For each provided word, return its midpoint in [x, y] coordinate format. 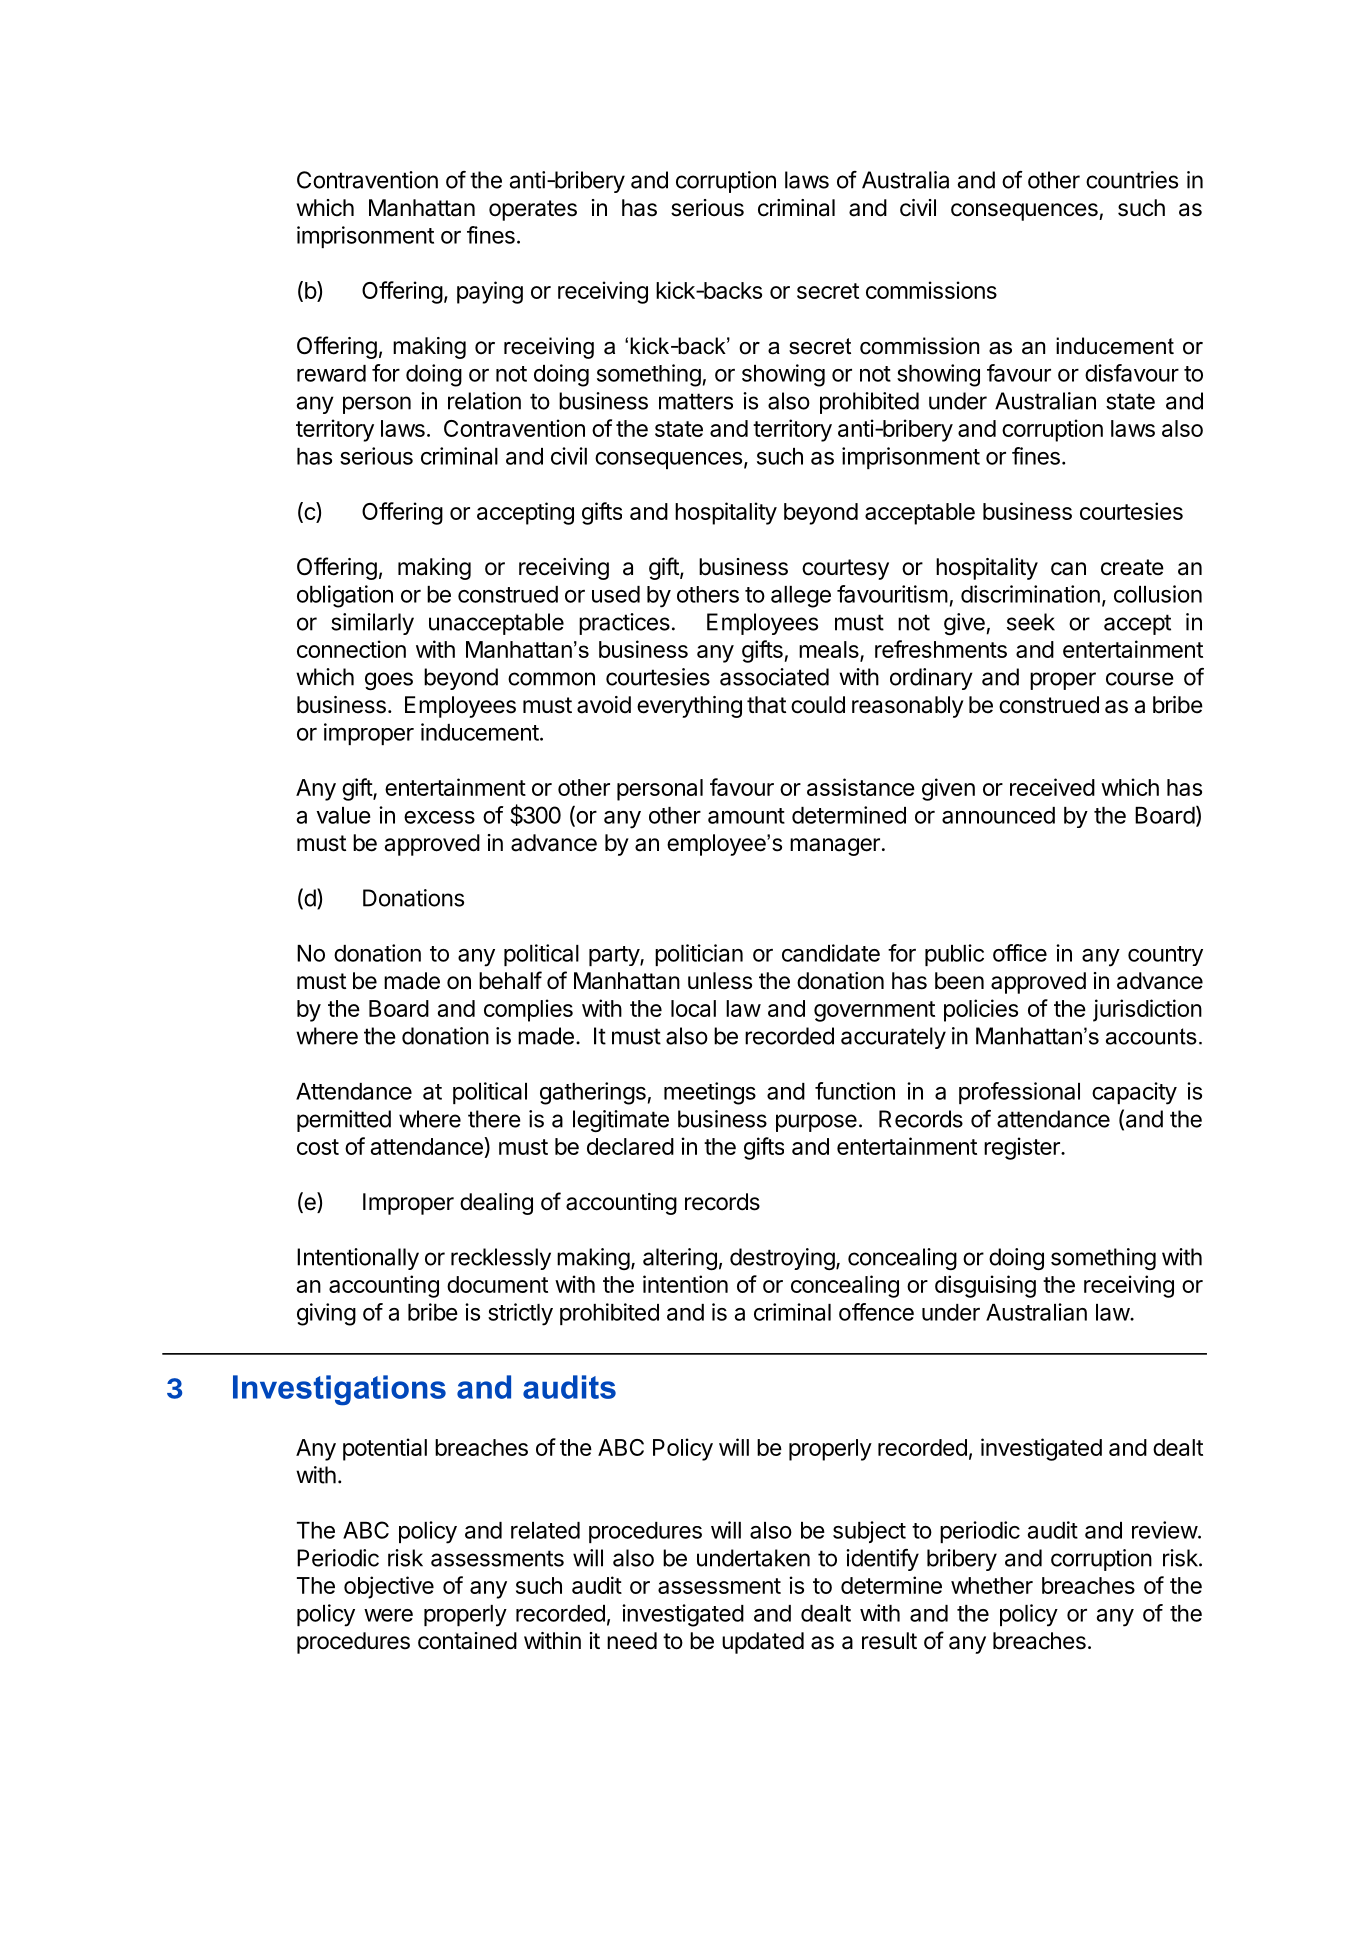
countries [1132, 180]
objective [389, 1587]
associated [774, 677]
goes [389, 681]
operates [533, 210]
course [1140, 679]
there [494, 1119]
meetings [710, 1093]
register [1023, 1148]
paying [490, 292]
